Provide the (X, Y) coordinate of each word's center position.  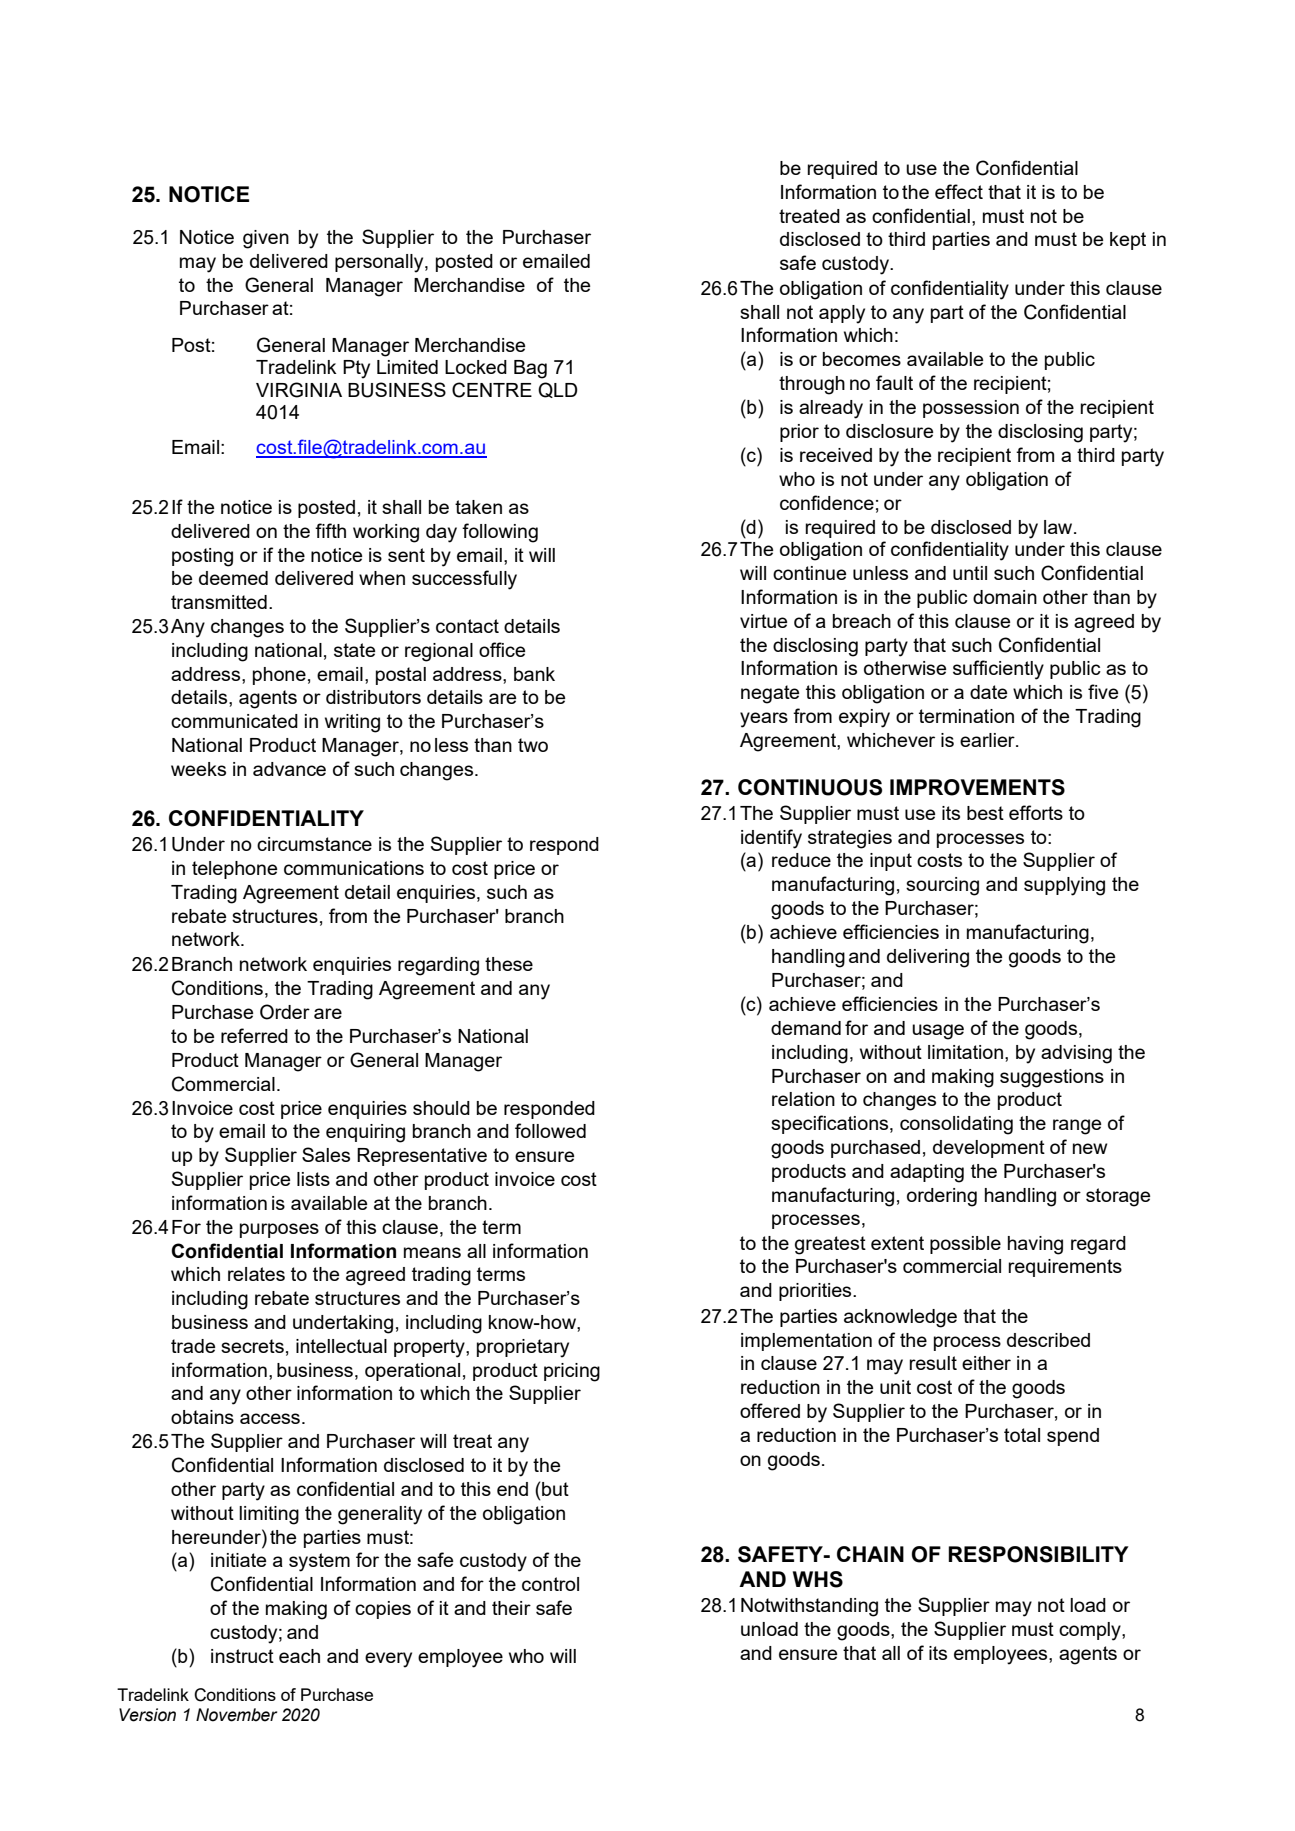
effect (959, 191)
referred (254, 1035)
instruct (242, 1656)
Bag (530, 369)
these (509, 964)
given (266, 239)
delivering (928, 958)
